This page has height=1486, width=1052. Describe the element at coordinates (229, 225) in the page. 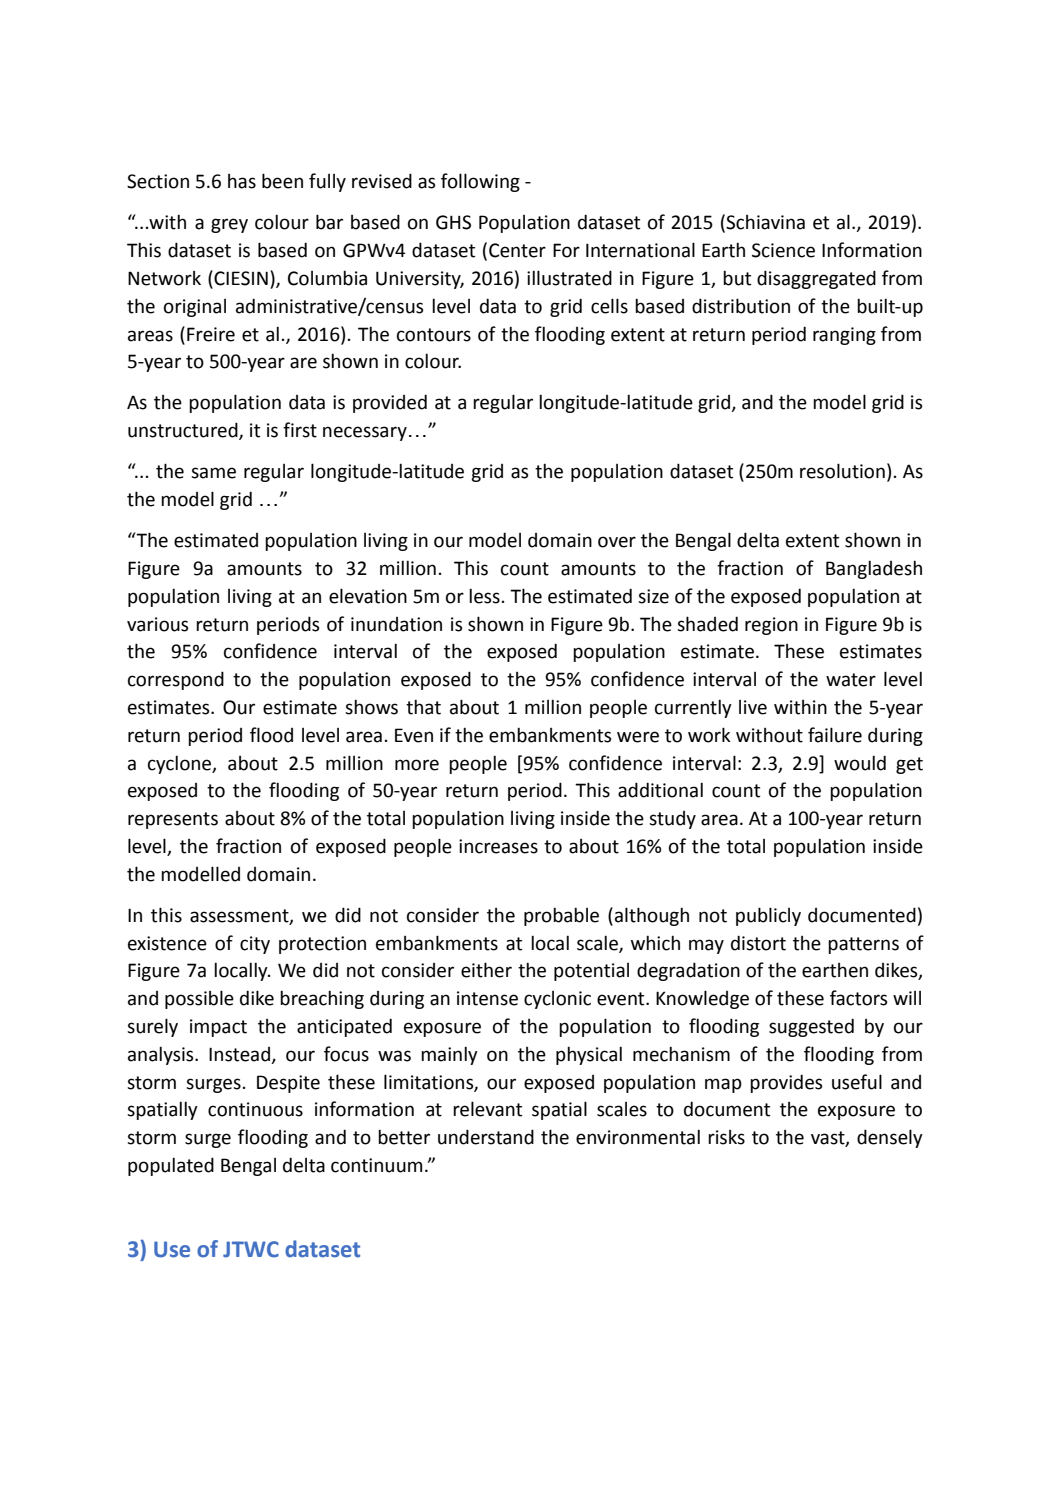

I see `grey` at that location.
